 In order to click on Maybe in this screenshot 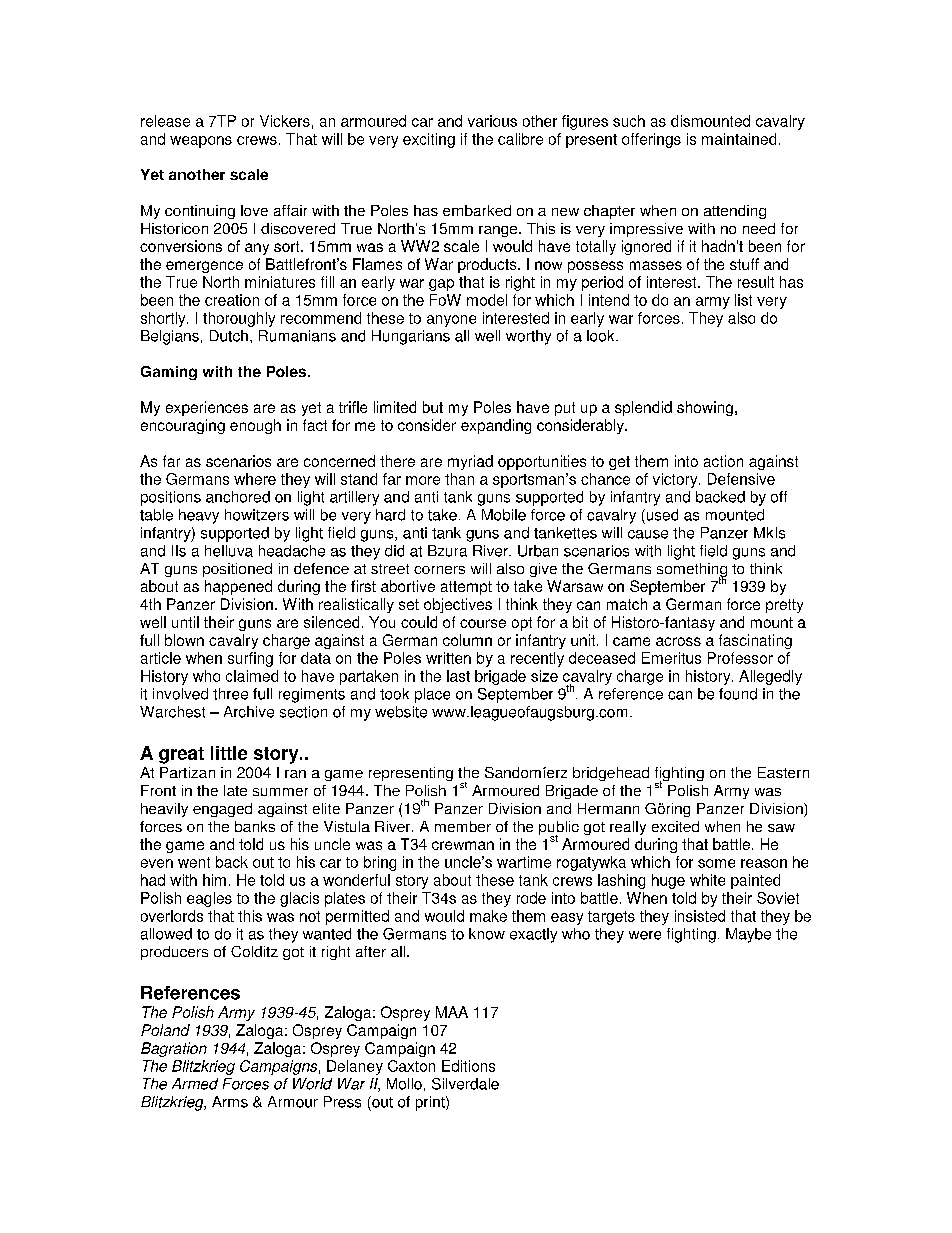, I will do `click(748, 935)`.
